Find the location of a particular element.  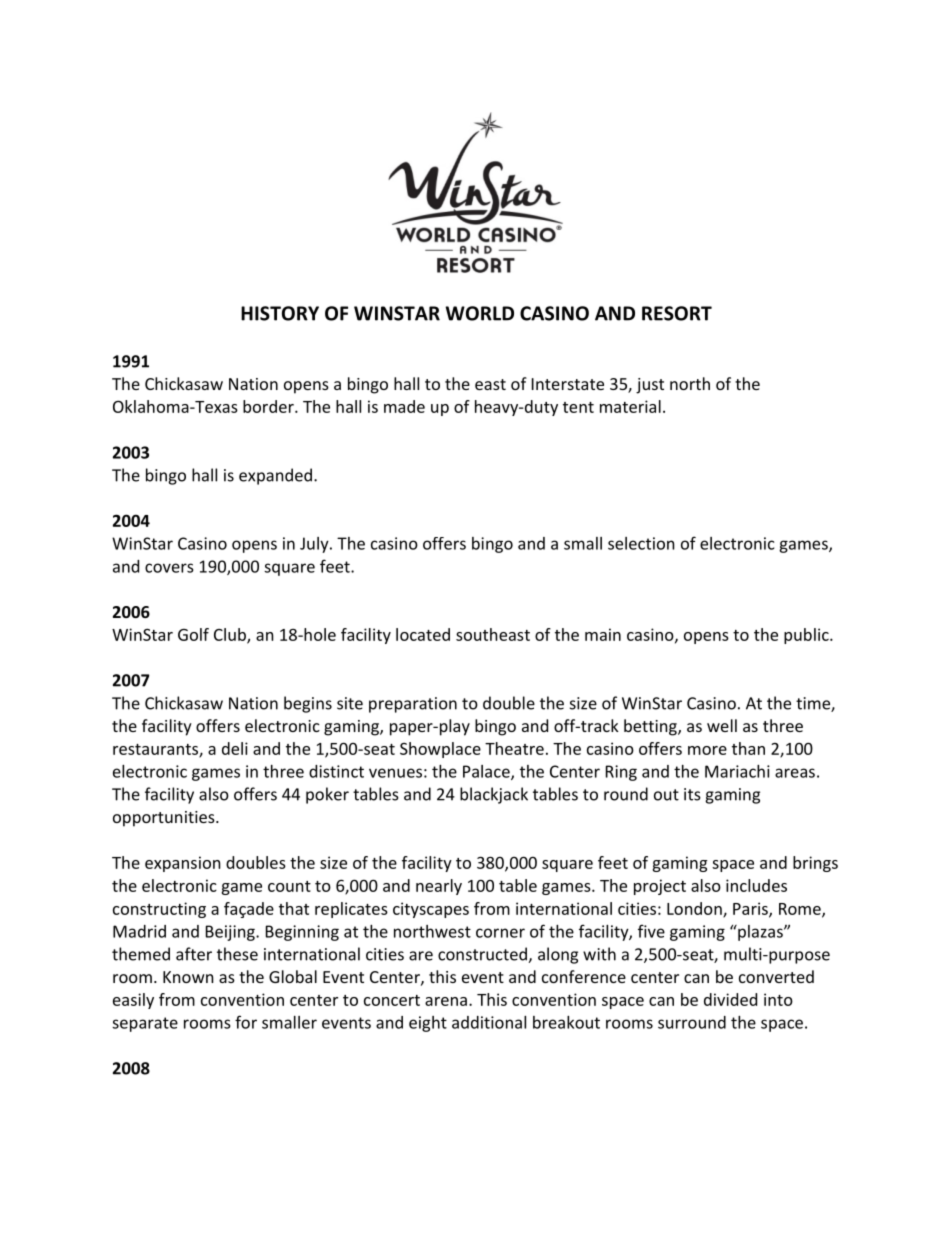

located is located at coordinates (423, 634).
